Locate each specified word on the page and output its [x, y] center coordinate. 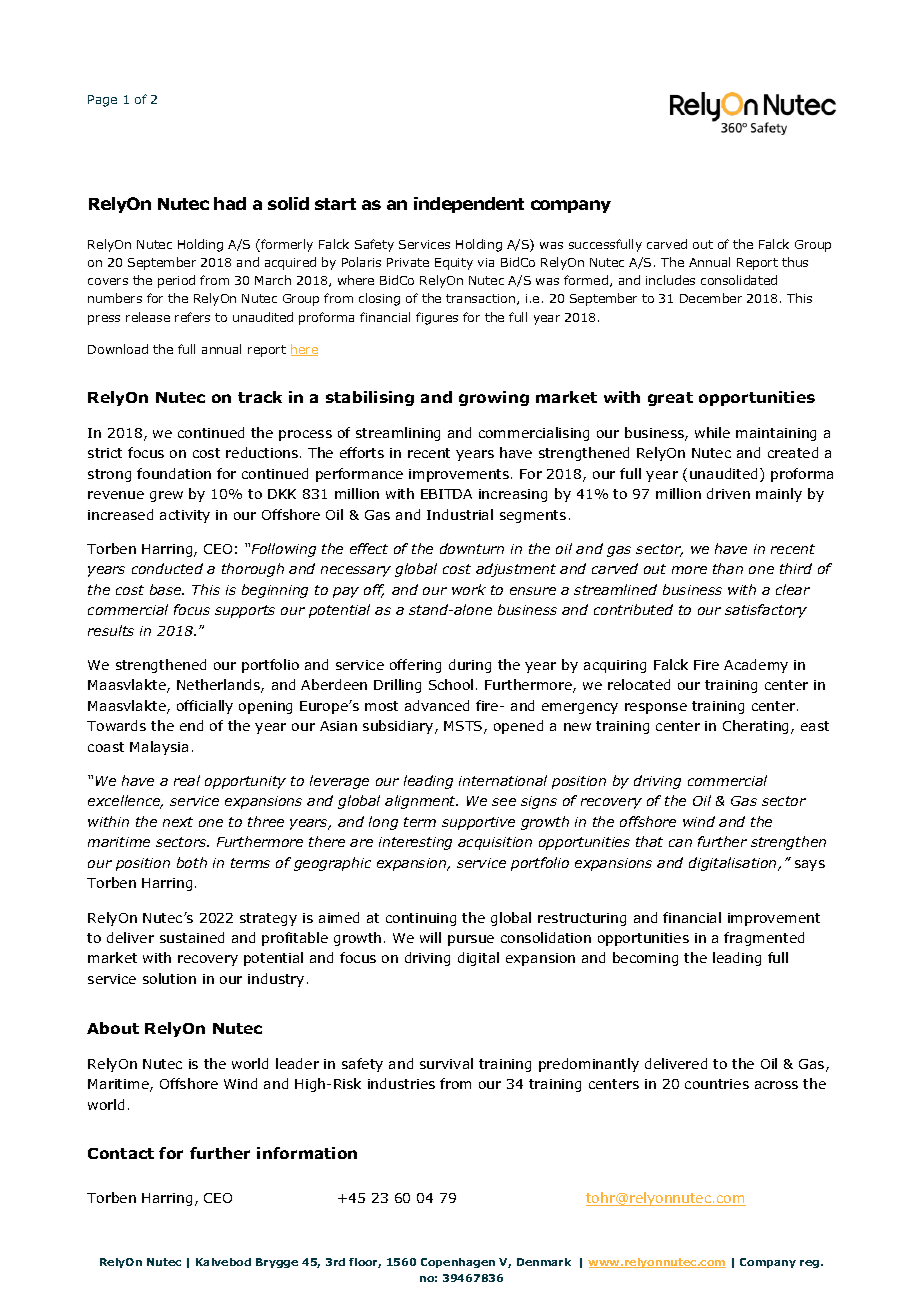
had [230, 203]
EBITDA [446, 494]
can [680, 843]
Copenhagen [458, 1263]
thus [795, 262]
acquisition [495, 843]
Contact [121, 1153]
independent [469, 205]
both [192, 862]
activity [185, 516]
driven [728, 493]
